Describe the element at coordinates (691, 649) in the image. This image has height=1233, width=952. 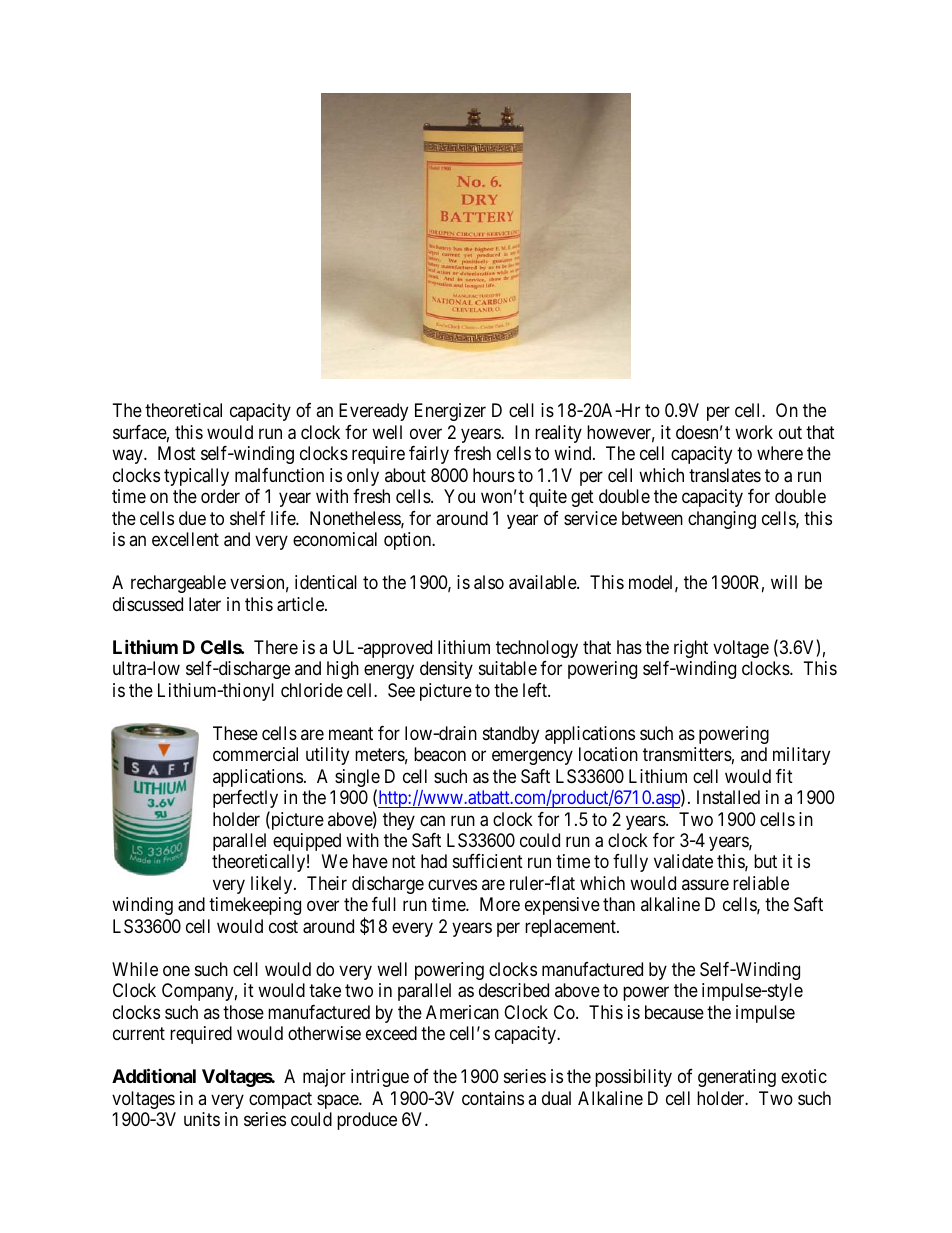
I see `right` at that location.
